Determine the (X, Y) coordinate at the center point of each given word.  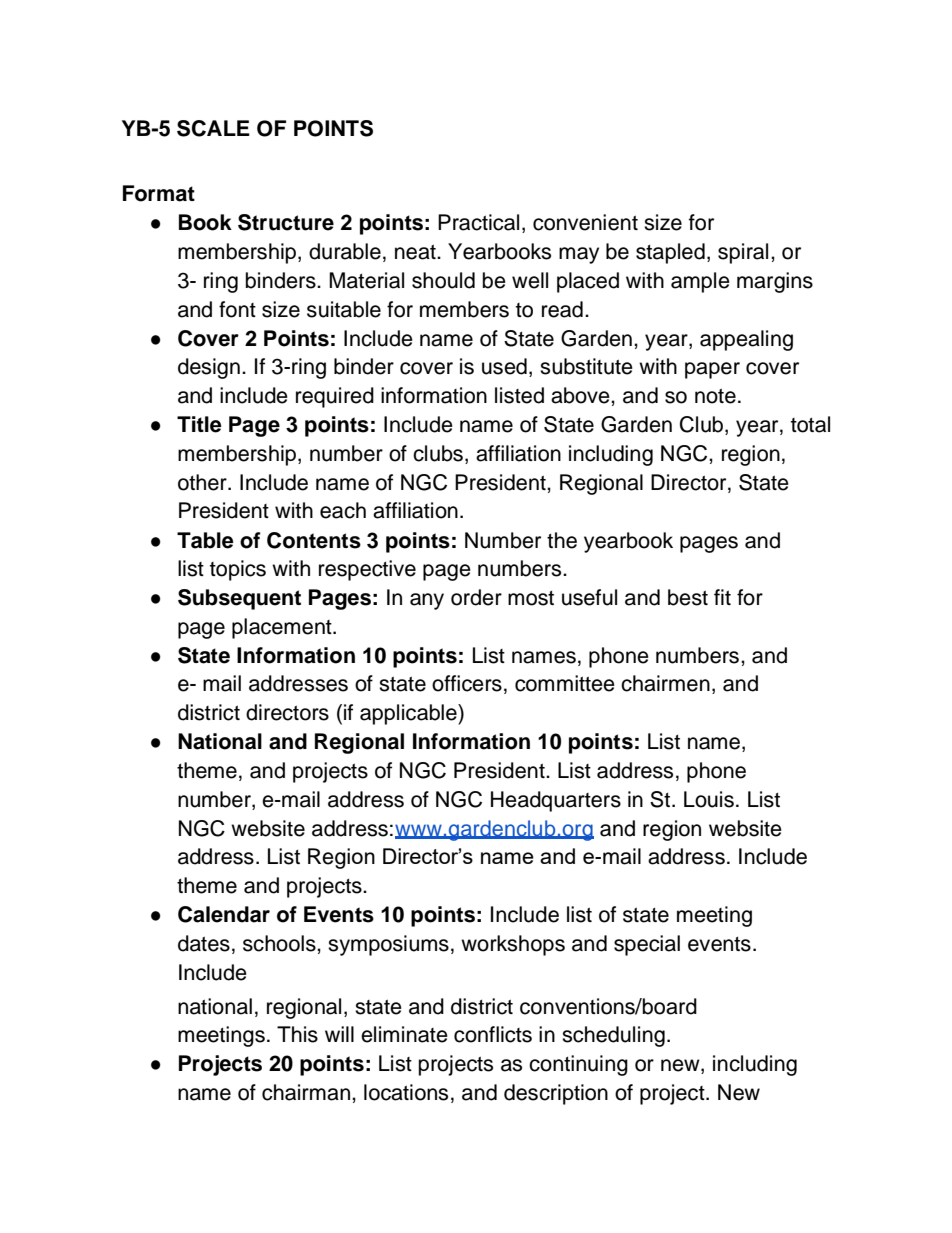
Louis (709, 799)
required (335, 397)
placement (283, 628)
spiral (743, 253)
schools (280, 943)
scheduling (613, 1036)
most (531, 598)
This (297, 1034)
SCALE (213, 128)
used (504, 366)
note (715, 396)
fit (722, 597)
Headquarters (556, 801)
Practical (478, 222)
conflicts (493, 1034)
